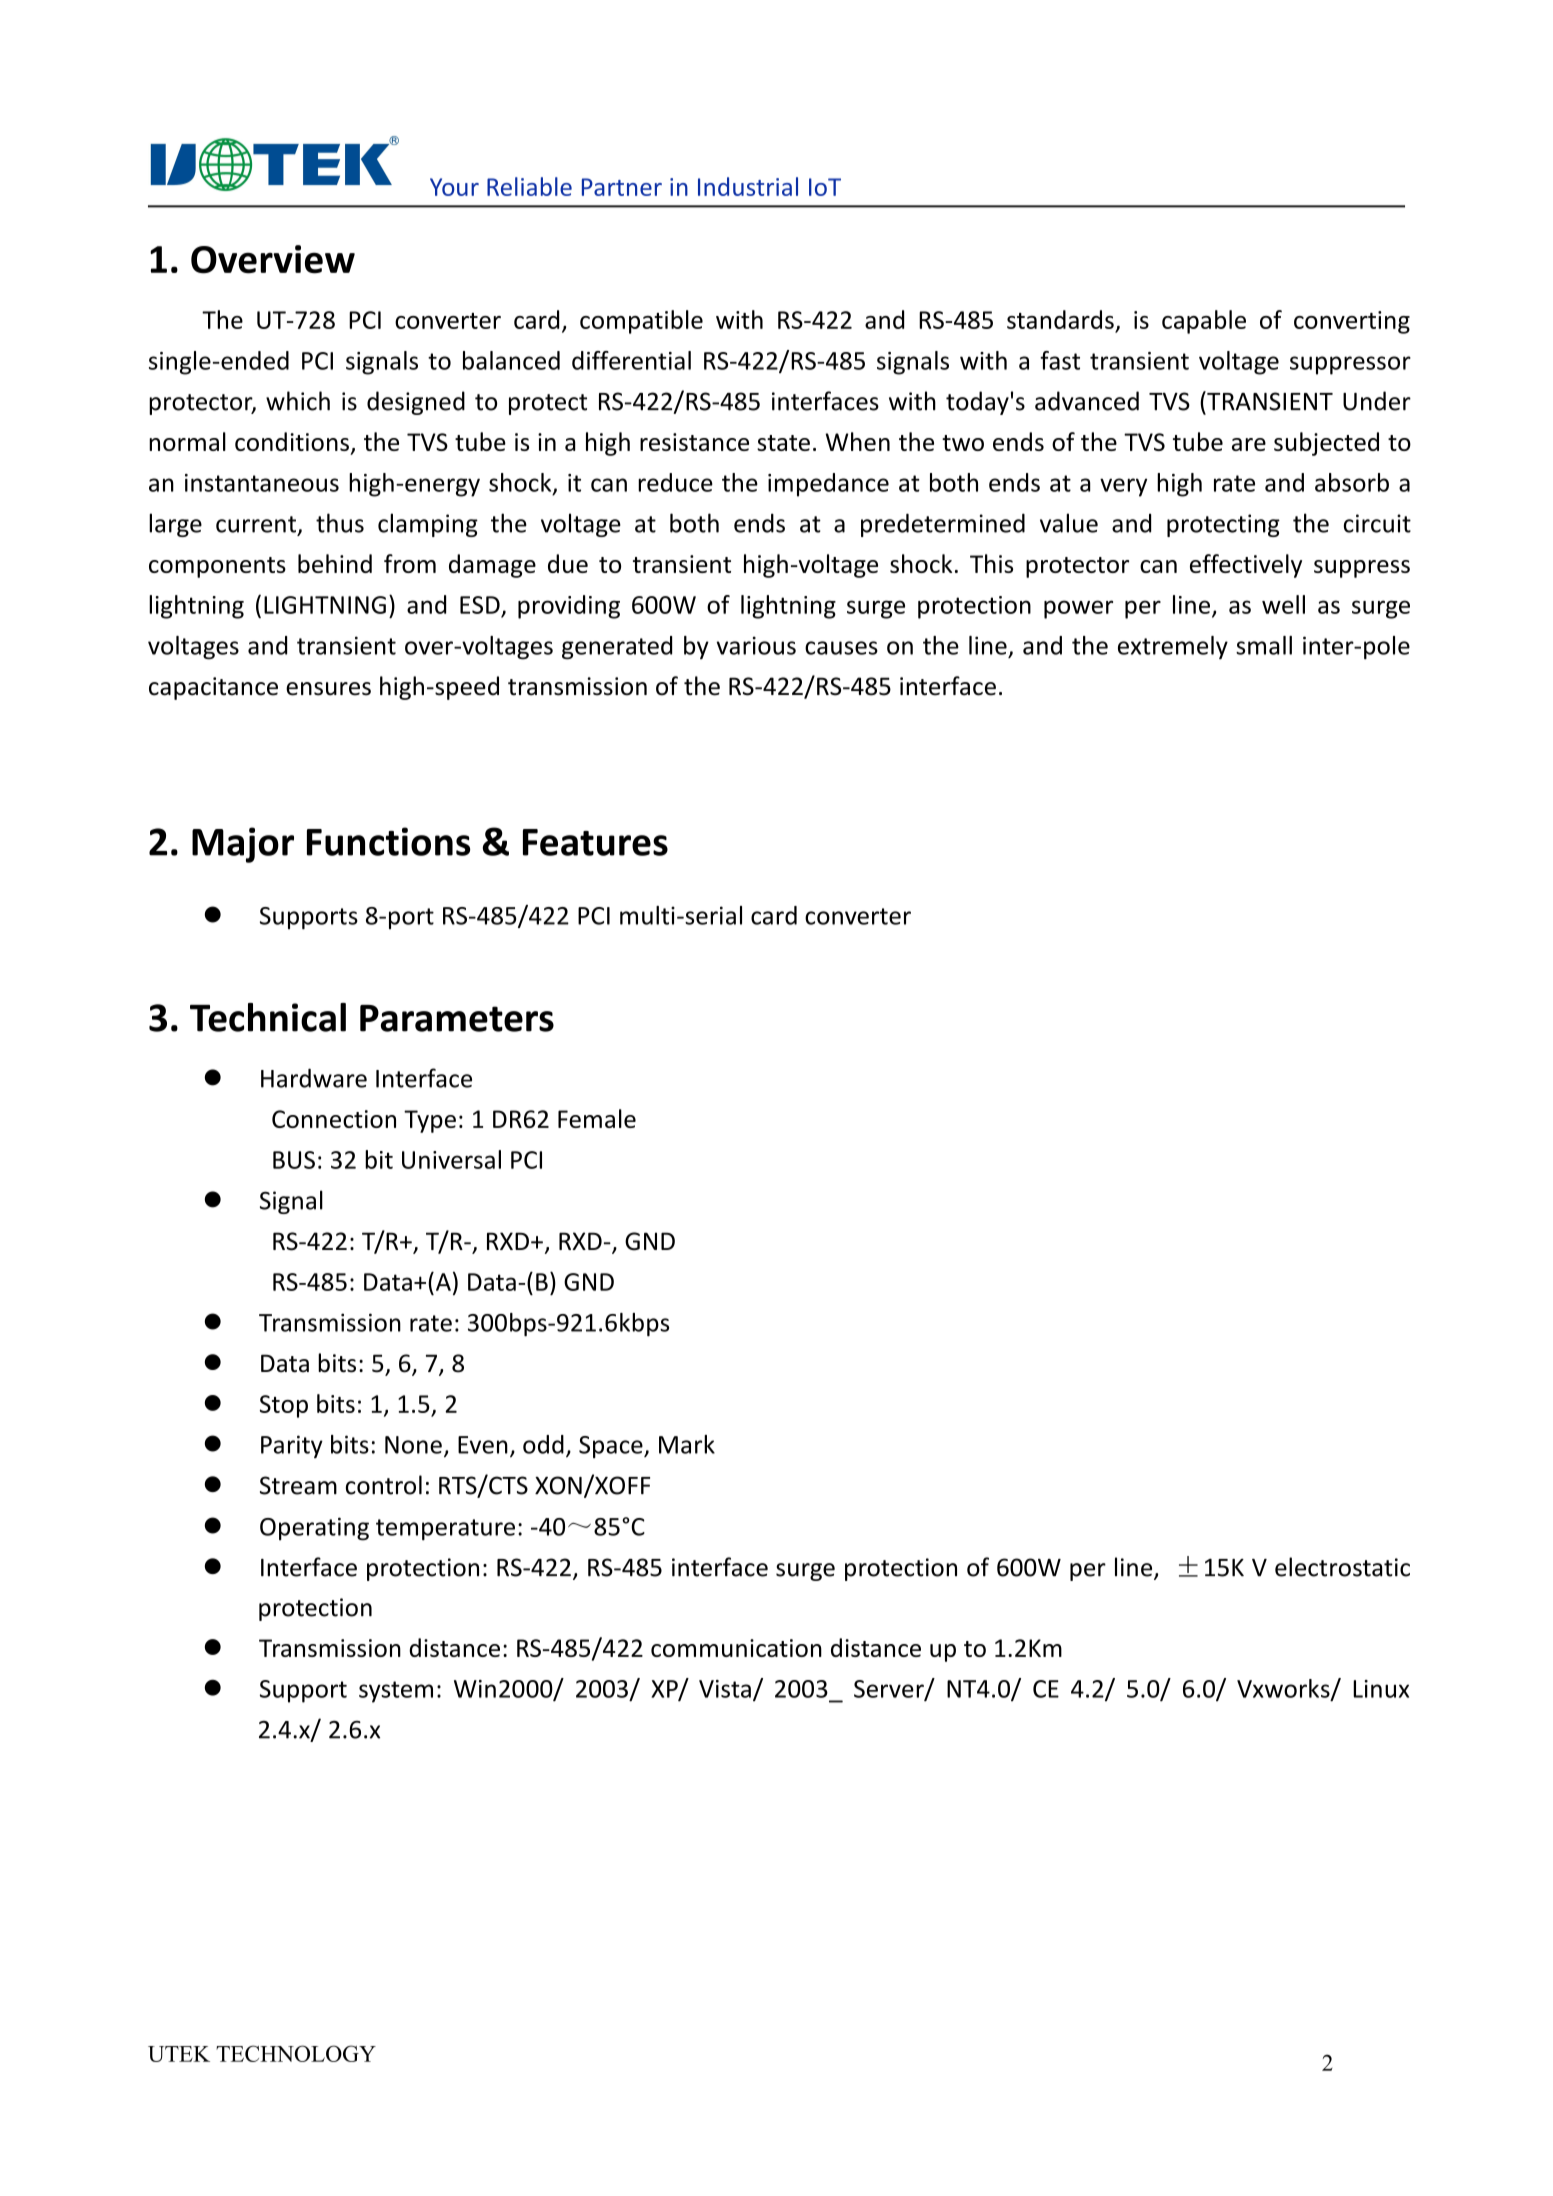  I want to click on Stop, so click(284, 1406).
